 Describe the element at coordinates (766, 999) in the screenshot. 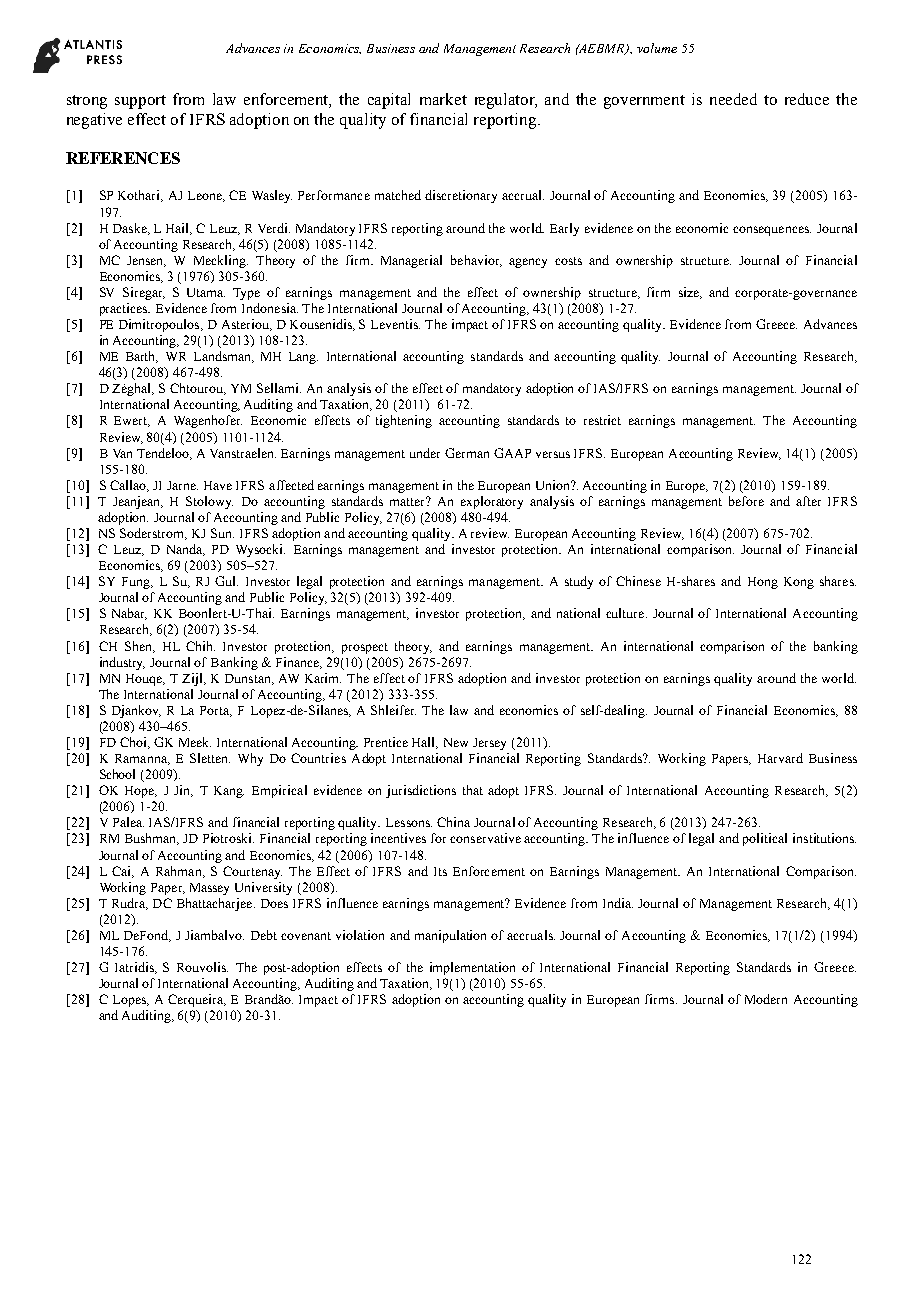

I see `Modern` at that location.
